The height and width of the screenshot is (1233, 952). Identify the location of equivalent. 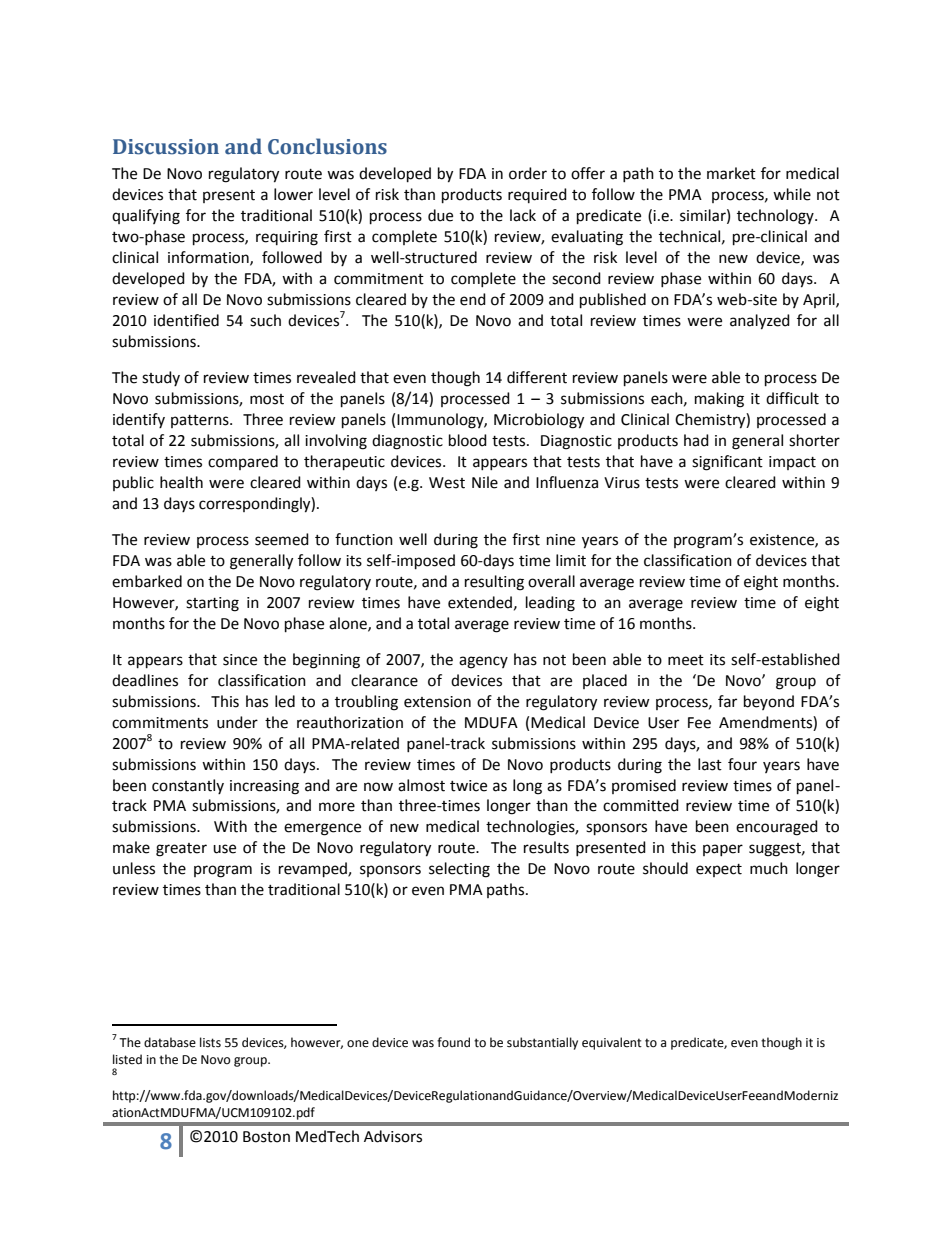
(612, 1043).
